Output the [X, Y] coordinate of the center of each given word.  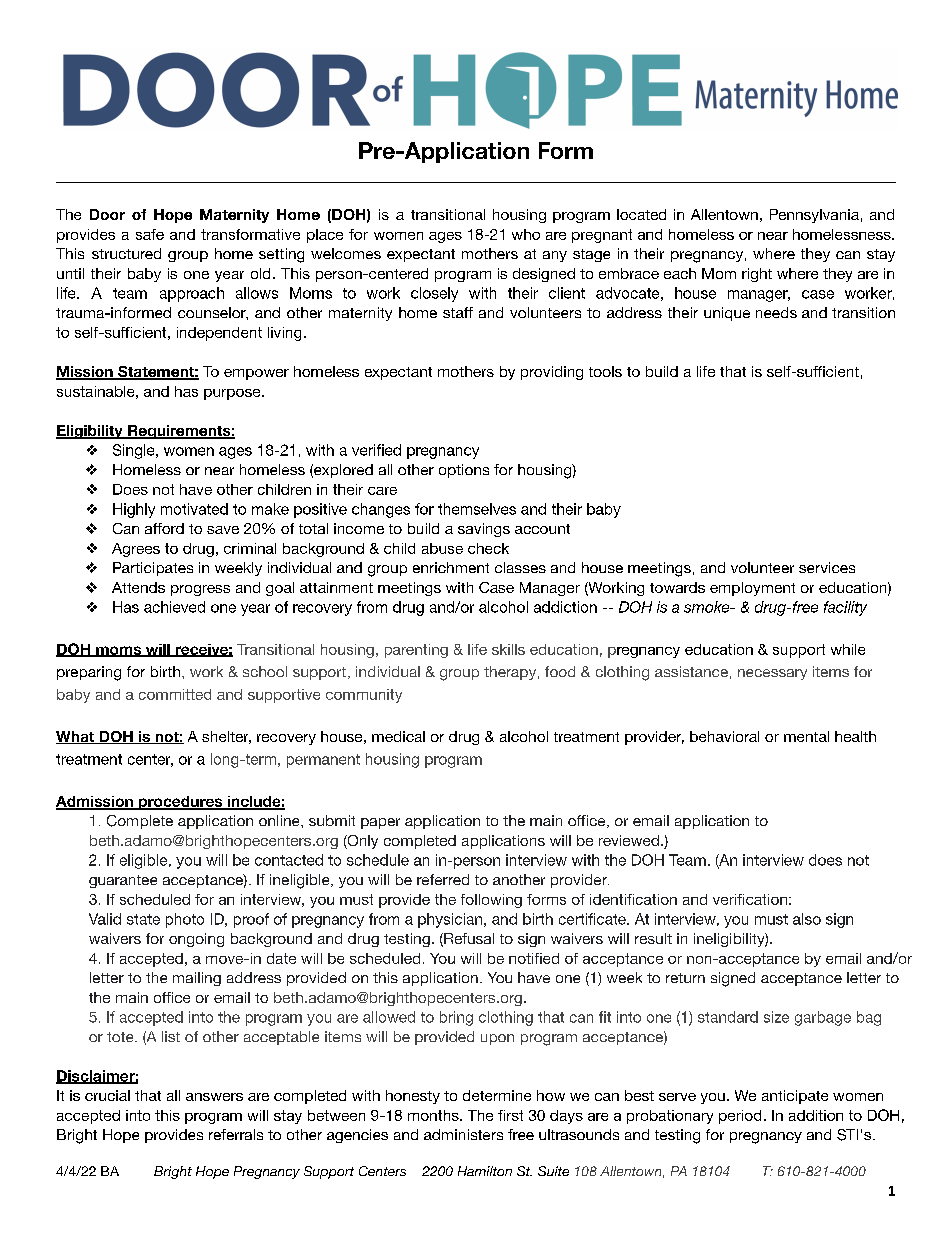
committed [175, 694]
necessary [772, 674]
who [526, 234]
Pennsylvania [814, 216]
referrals [236, 1134]
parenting [416, 651]
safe [150, 234]
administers [463, 1134]
